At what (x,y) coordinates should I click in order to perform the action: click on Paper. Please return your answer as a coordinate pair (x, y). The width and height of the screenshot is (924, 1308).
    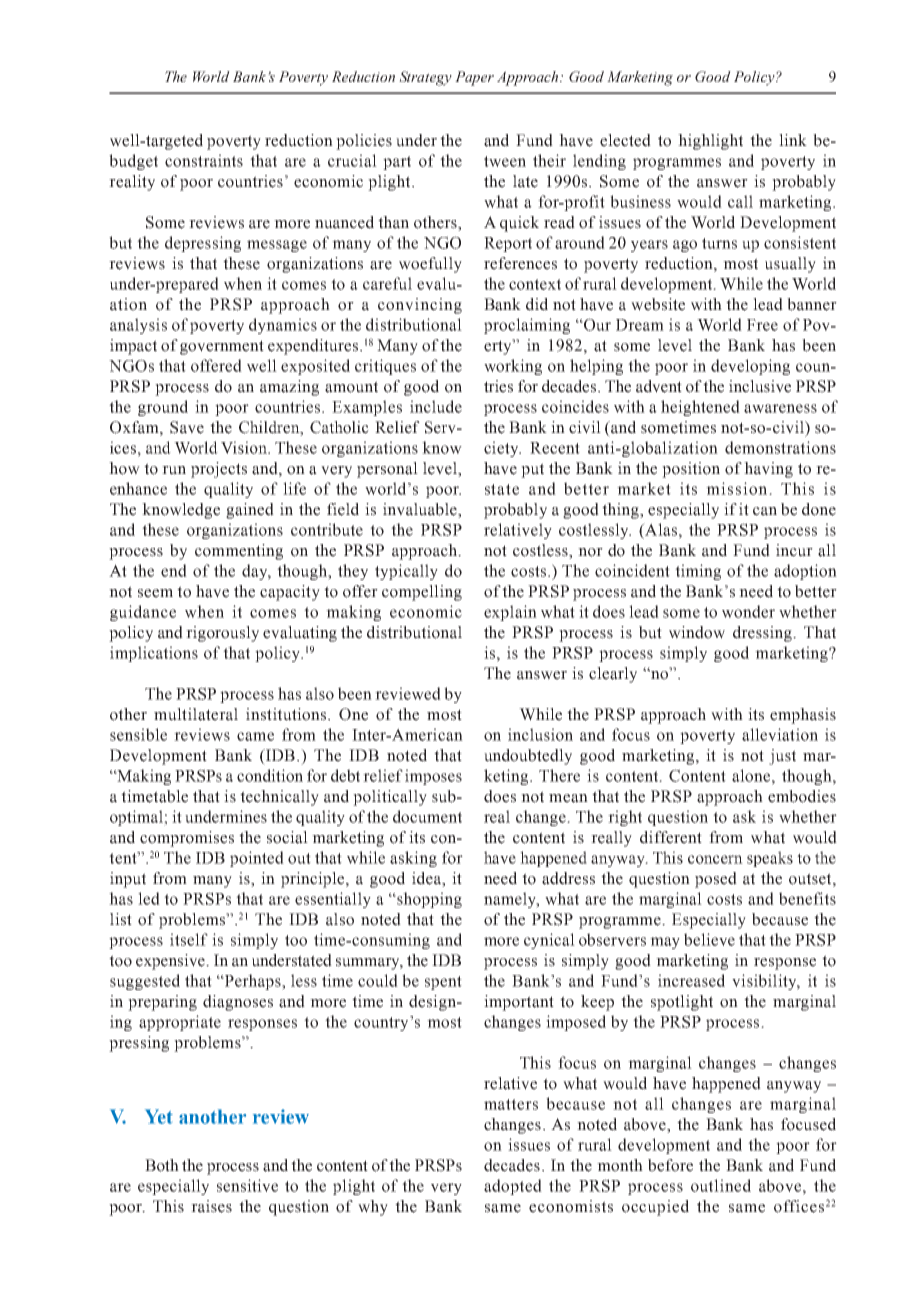
    Looking at the image, I should click on (474, 78).
